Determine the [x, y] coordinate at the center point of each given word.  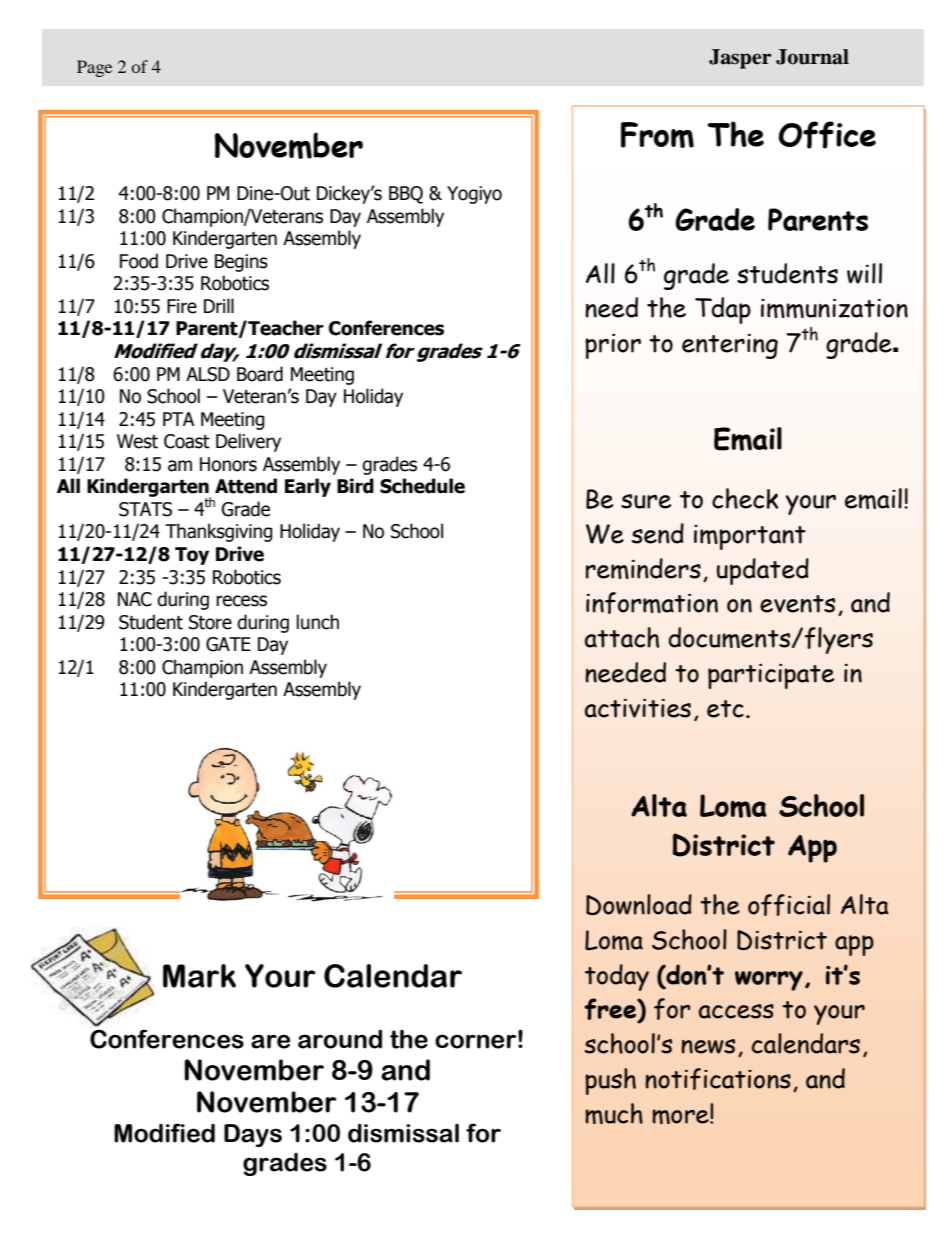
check [745, 498]
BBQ [406, 195]
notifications [718, 1079]
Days [253, 1135]
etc [725, 709]
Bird [355, 486]
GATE [228, 644]
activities [638, 708]
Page [94, 68]
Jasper [740, 59]
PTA [179, 419]
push [610, 1081]
